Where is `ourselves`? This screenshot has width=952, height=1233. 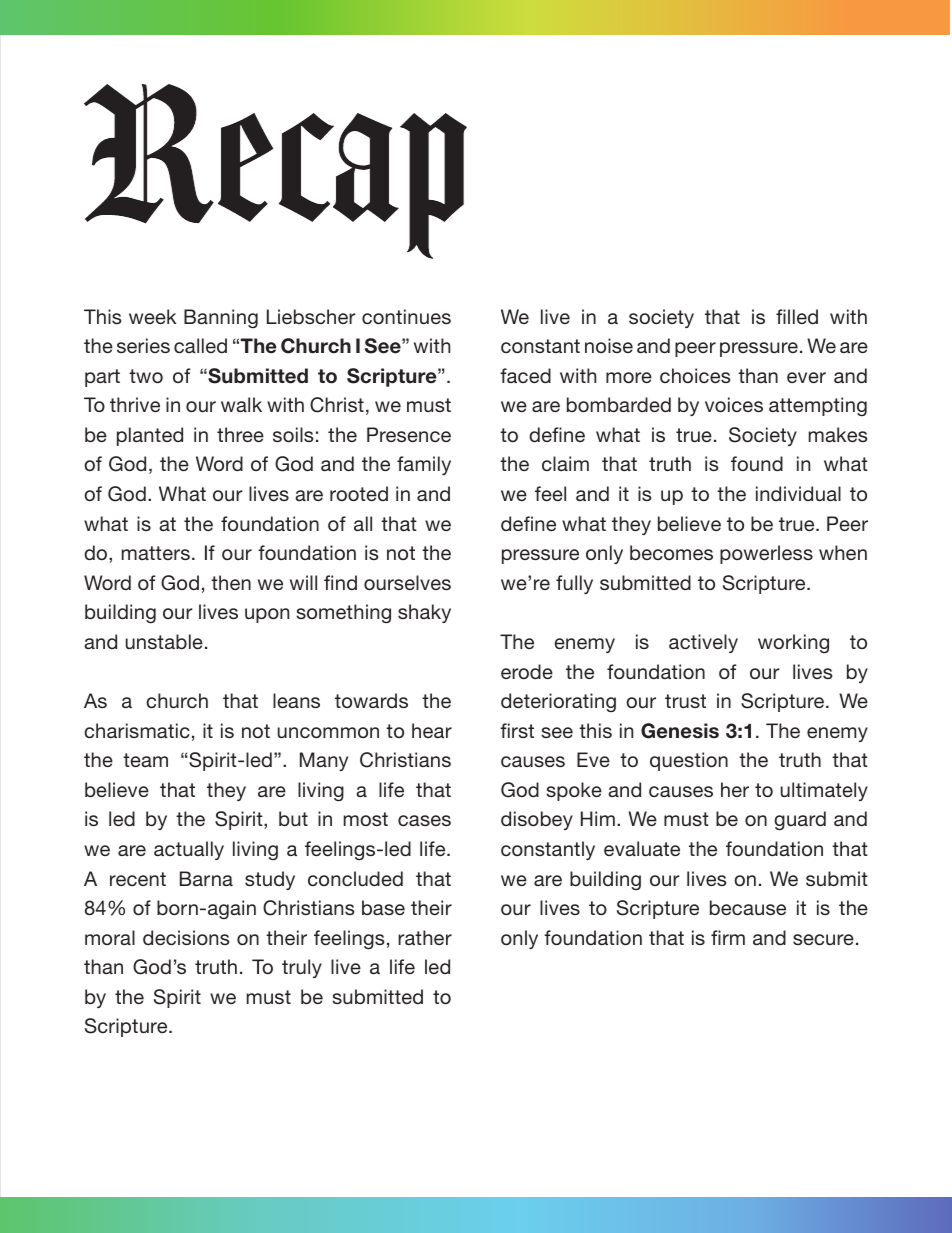 ourselves is located at coordinates (407, 582).
